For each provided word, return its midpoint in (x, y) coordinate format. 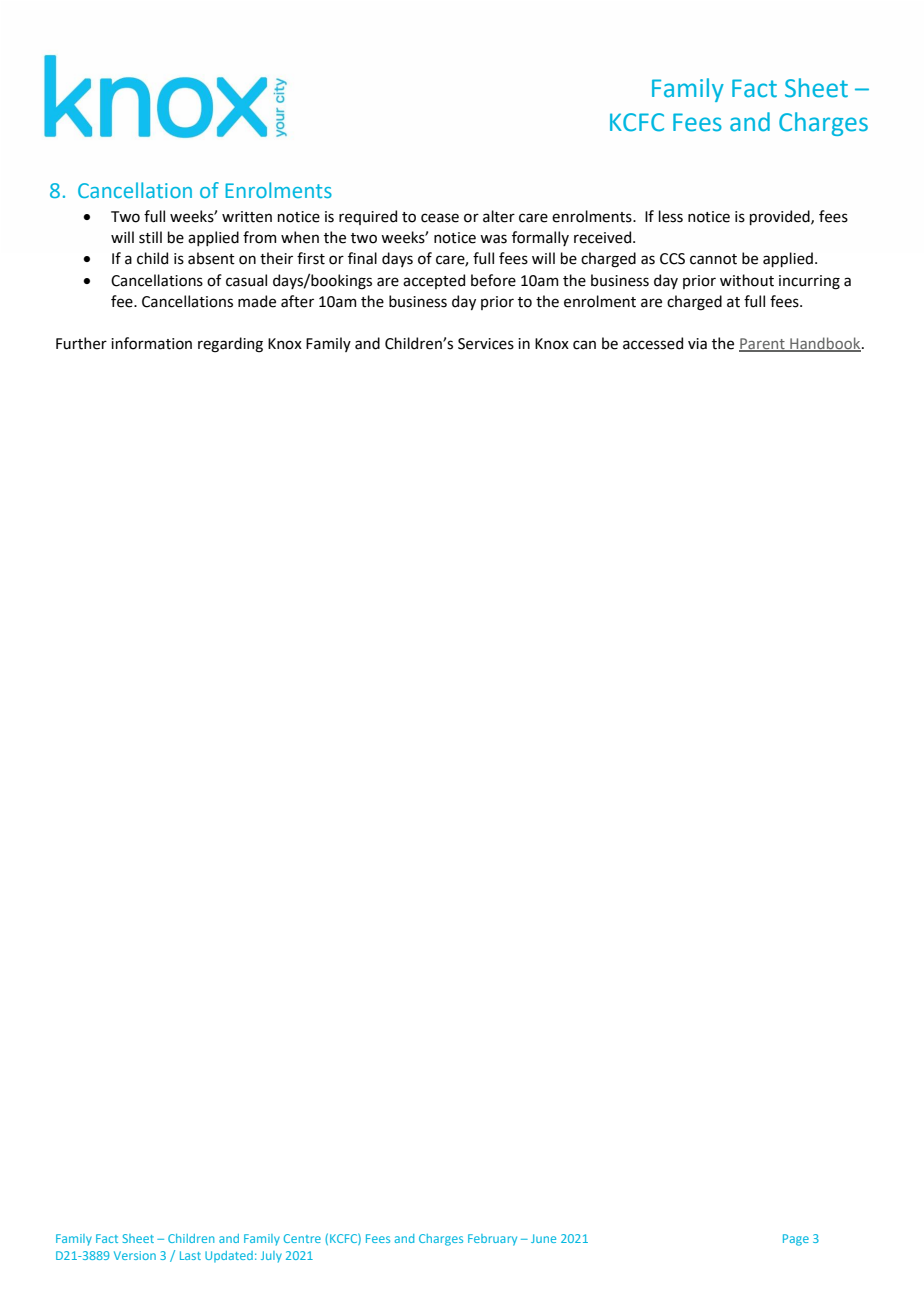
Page (796, 1240)
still (150, 237)
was (493, 239)
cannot (713, 259)
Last (190, 1255)
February (492, 1240)
